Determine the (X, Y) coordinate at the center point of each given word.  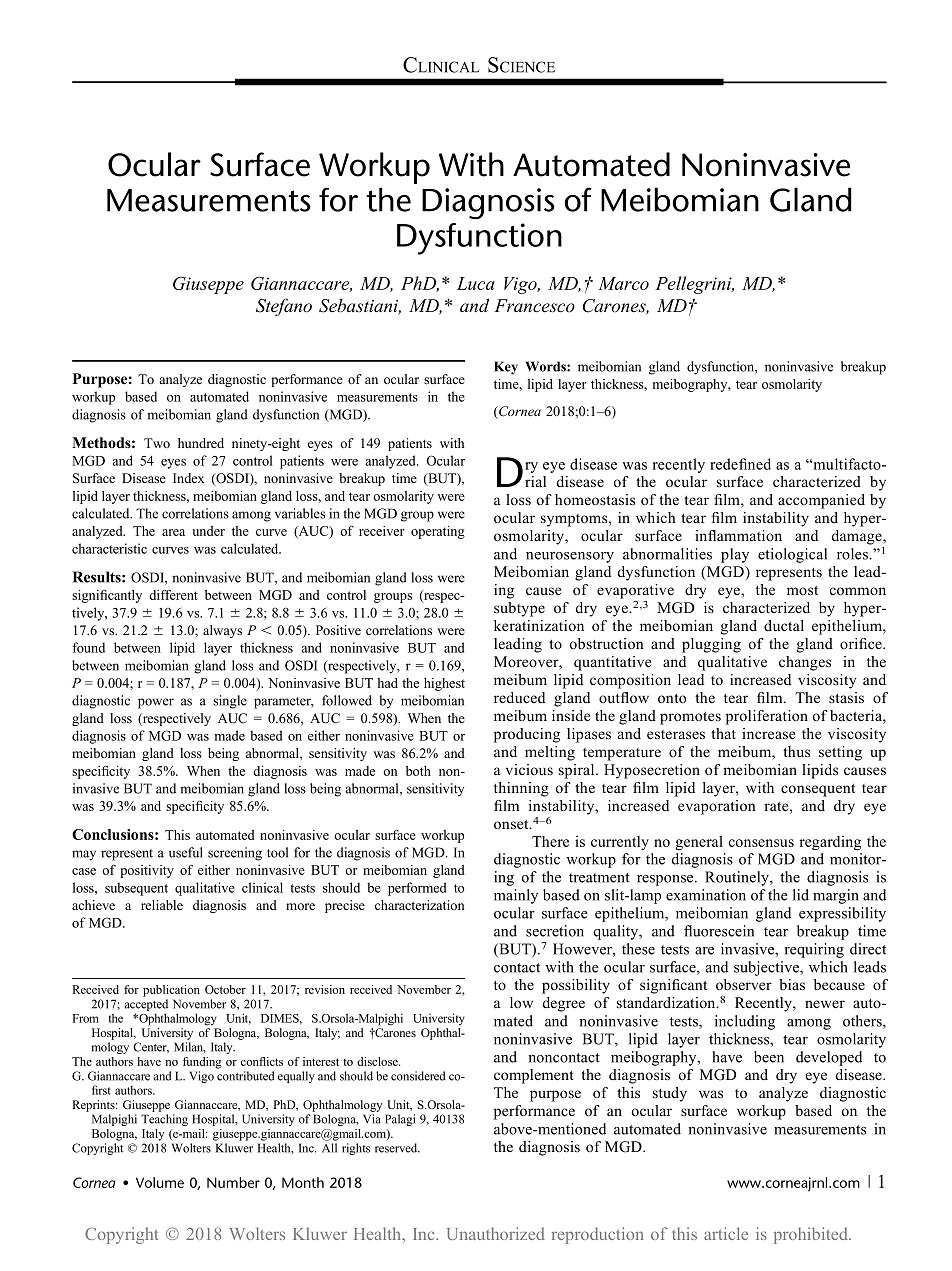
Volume (160, 1182)
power (156, 703)
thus (796, 752)
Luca (476, 283)
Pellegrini (694, 285)
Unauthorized (496, 1233)
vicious (529, 770)
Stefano (284, 307)
